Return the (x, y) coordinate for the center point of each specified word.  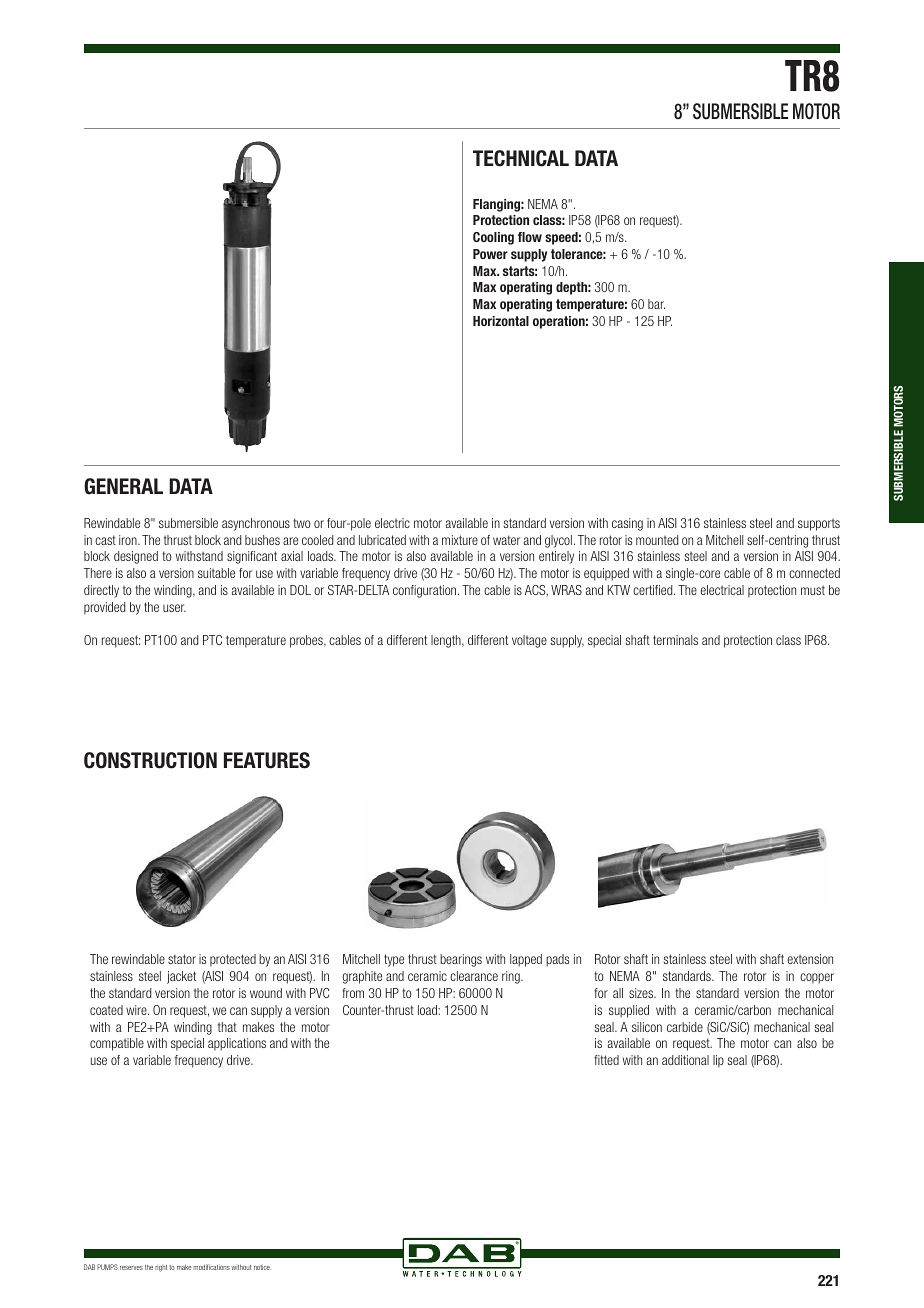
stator (182, 959)
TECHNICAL (521, 158)
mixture (460, 540)
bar (656, 304)
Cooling (493, 238)
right (161, 1268)
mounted (657, 540)
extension (810, 959)
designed (136, 557)
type (394, 960)
